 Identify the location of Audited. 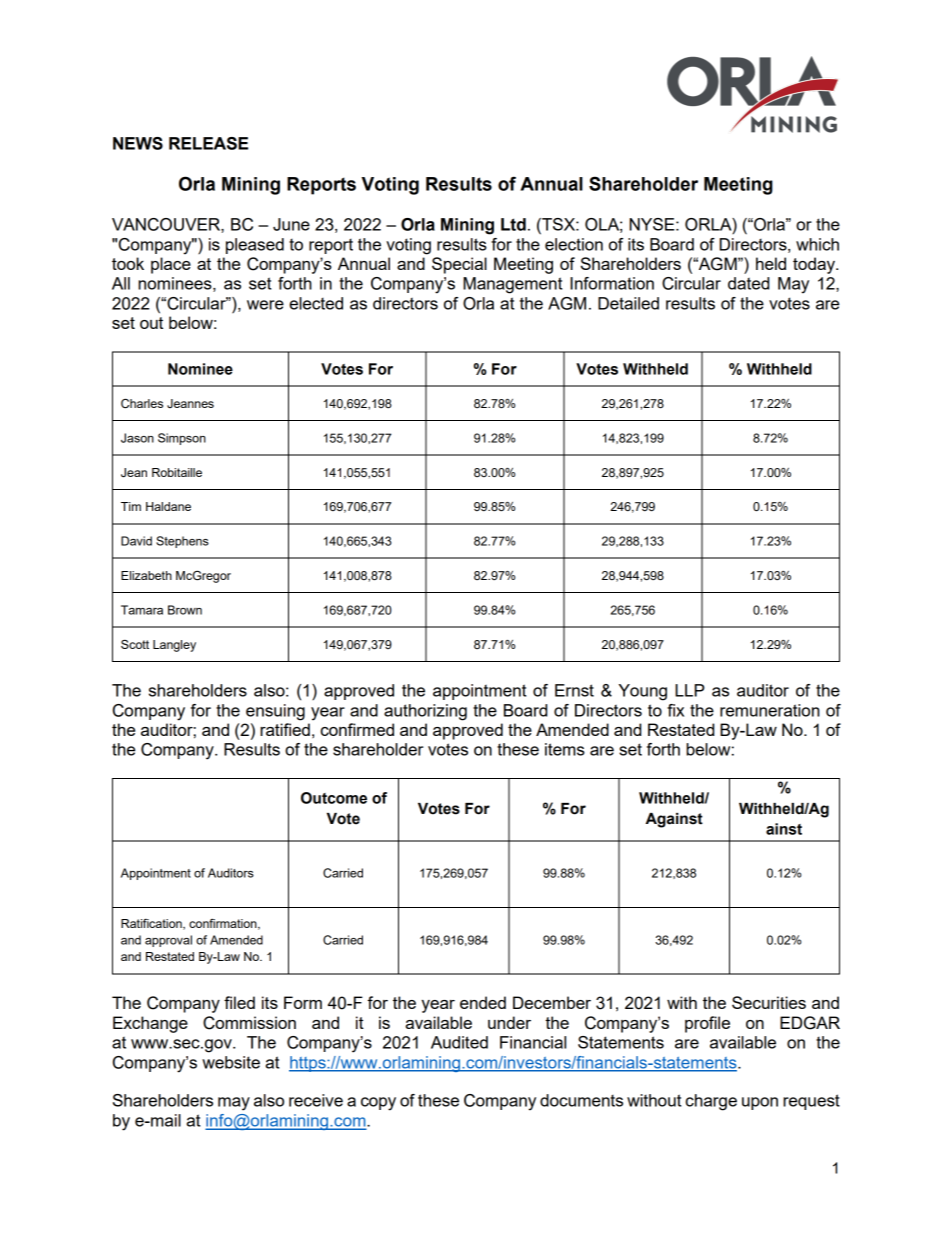
(459, 1042).
